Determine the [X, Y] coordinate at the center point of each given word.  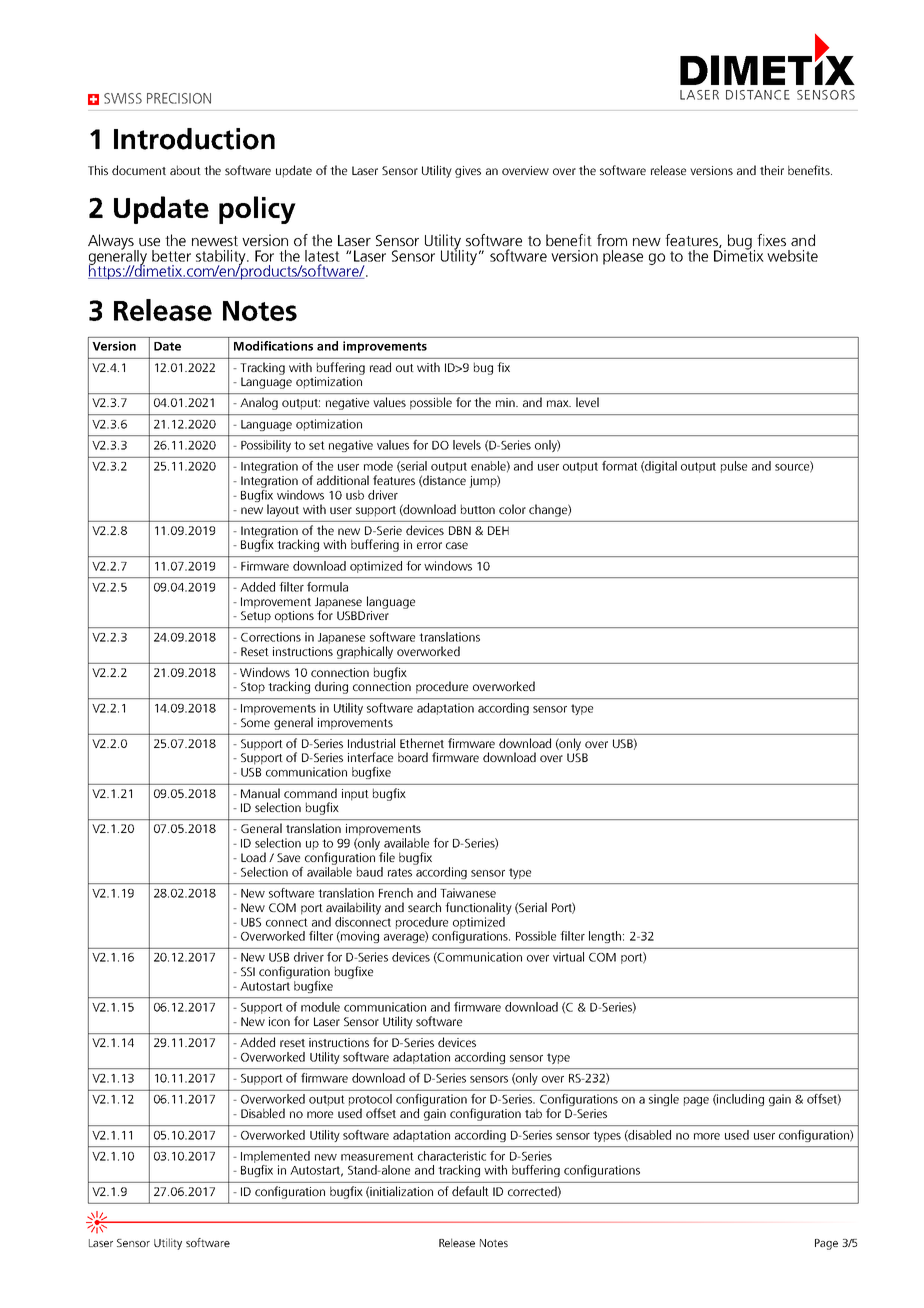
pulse [734, 467]
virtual [568, 957]
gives [468, 172]
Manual [260, 793]
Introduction [194, 139]
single [664, 1100]
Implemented [275, 1157]
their [772, 170]
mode [378, 466]
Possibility [266, 446]
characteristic [452, 1156]
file [387, 857]
